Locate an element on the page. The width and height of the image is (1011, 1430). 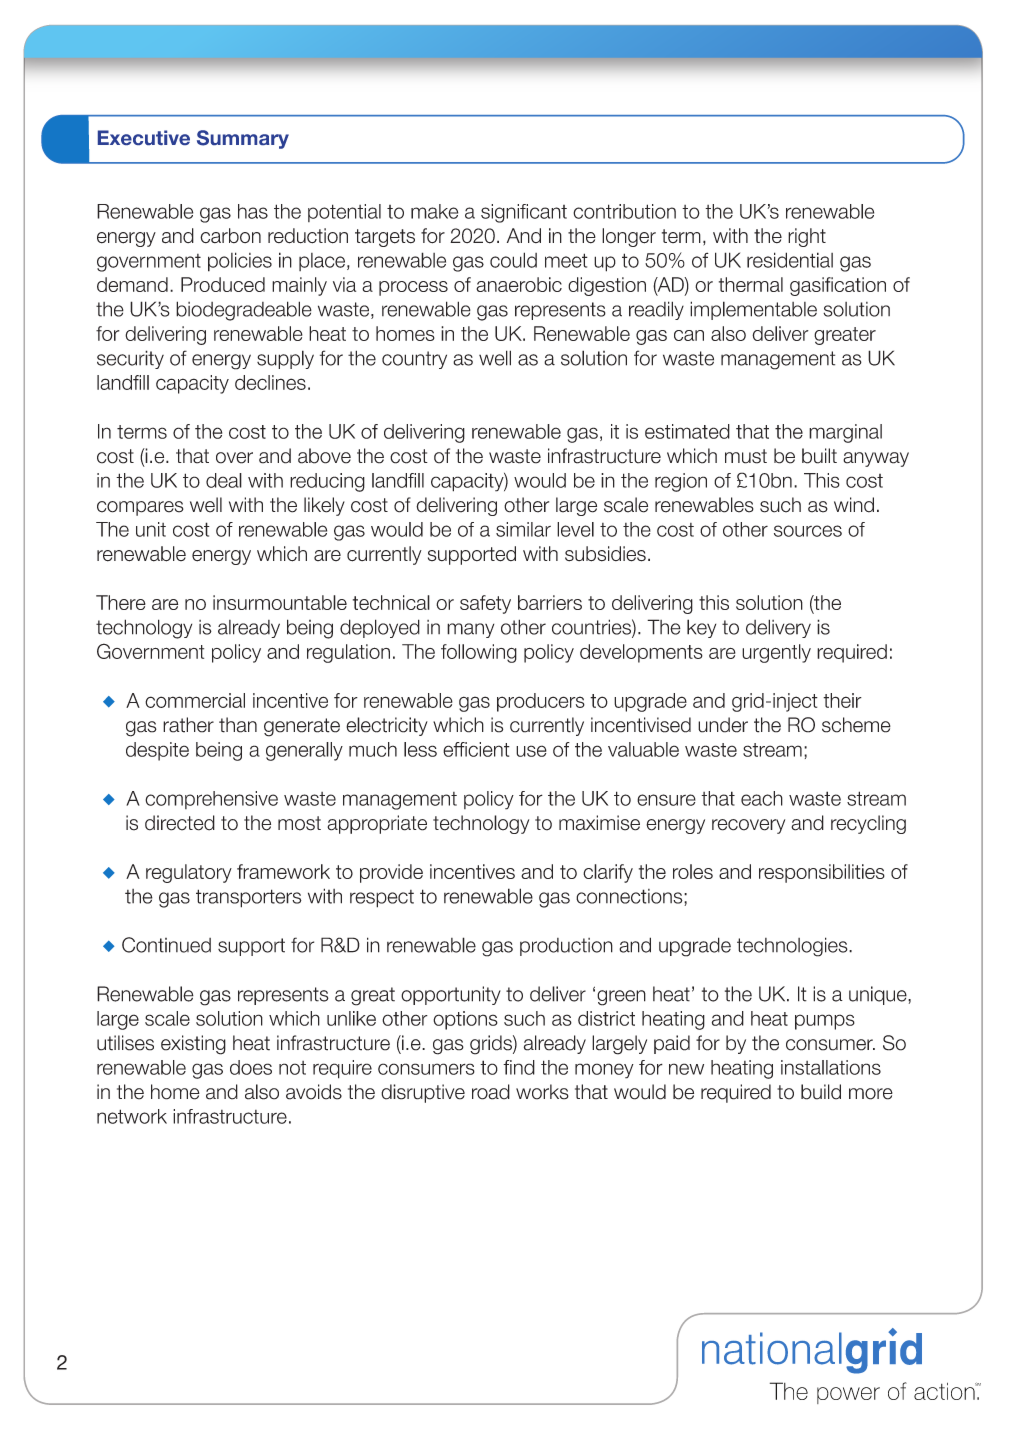
declines is located at coordinates (270, 382).
